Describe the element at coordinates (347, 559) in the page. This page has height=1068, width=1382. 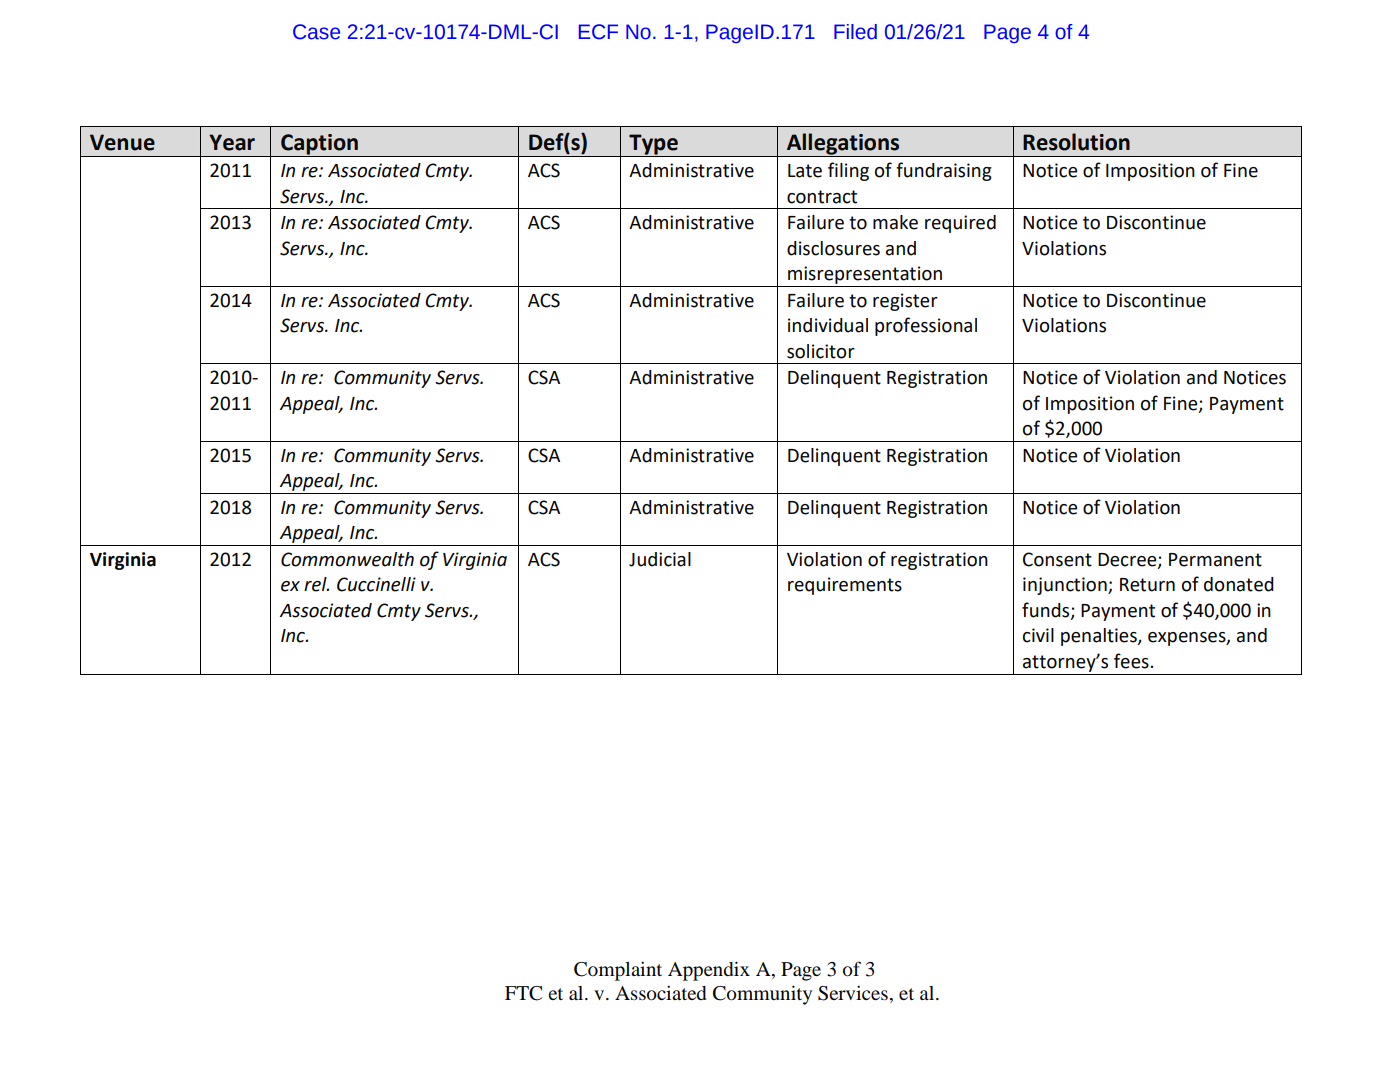
I see `Commonwealth` at that location.
